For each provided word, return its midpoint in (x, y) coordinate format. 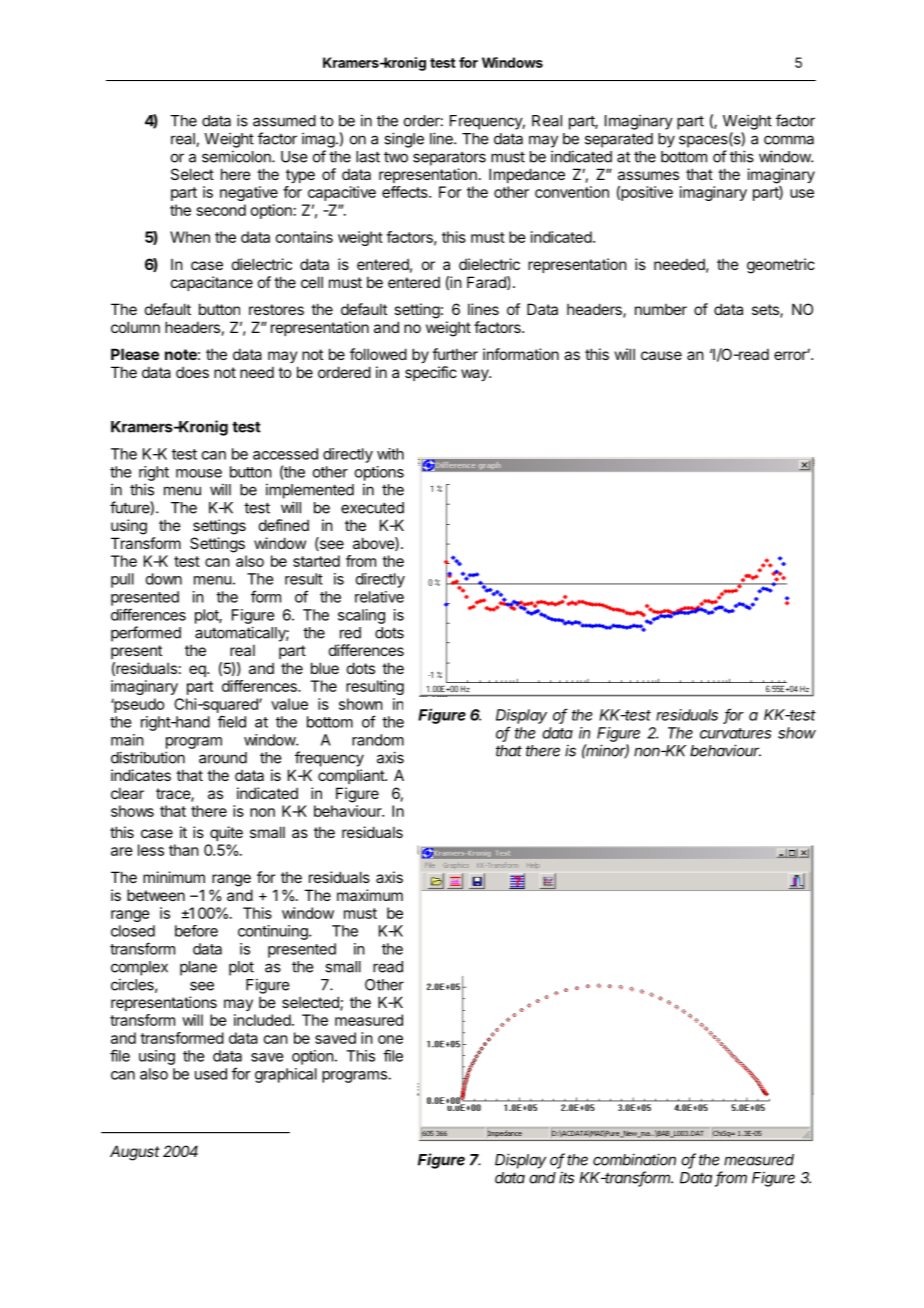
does (192, 372)
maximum (370, 895)
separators (449, 159)
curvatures (735, 733)
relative (379, 597)
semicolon (237, 156)
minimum (174, 877)
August (135, 1153)
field (232, 721)
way (476, 375)
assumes (648, 175)
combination (634, 1159)
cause (661, 355)
